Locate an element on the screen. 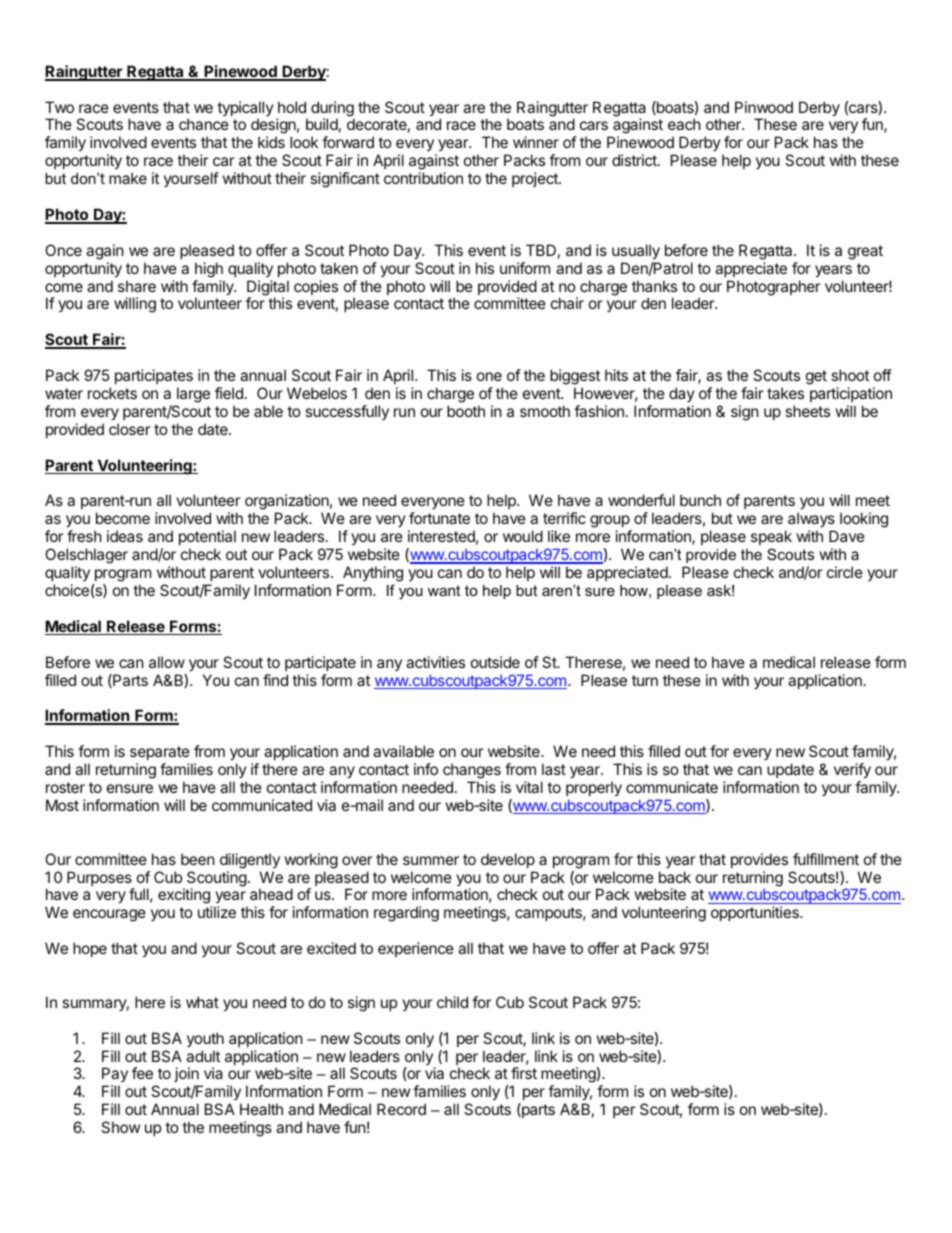  circle is located at coordinates (845, 572).
